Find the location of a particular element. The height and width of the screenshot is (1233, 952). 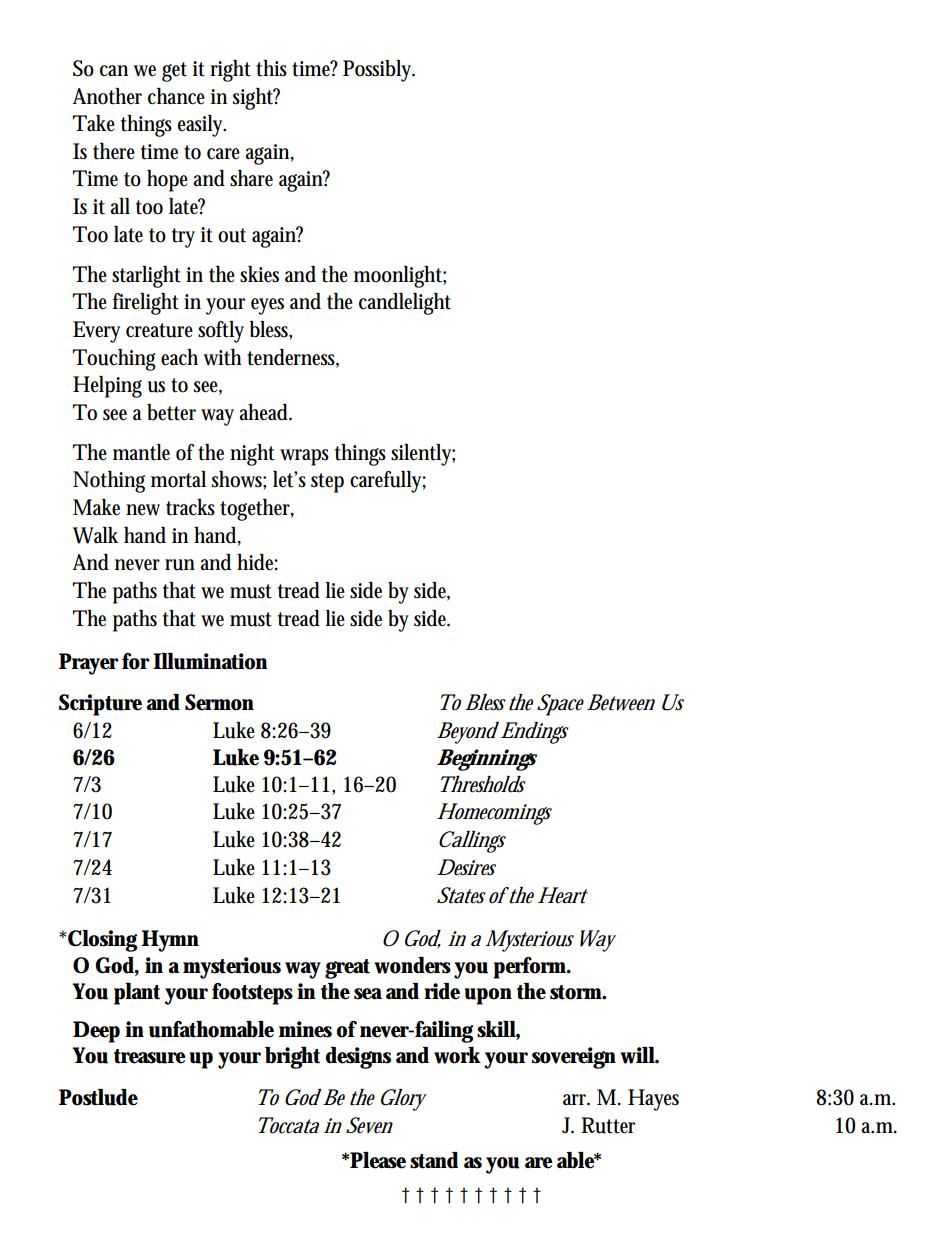

Possibly is located at coordinates (379, 71).
